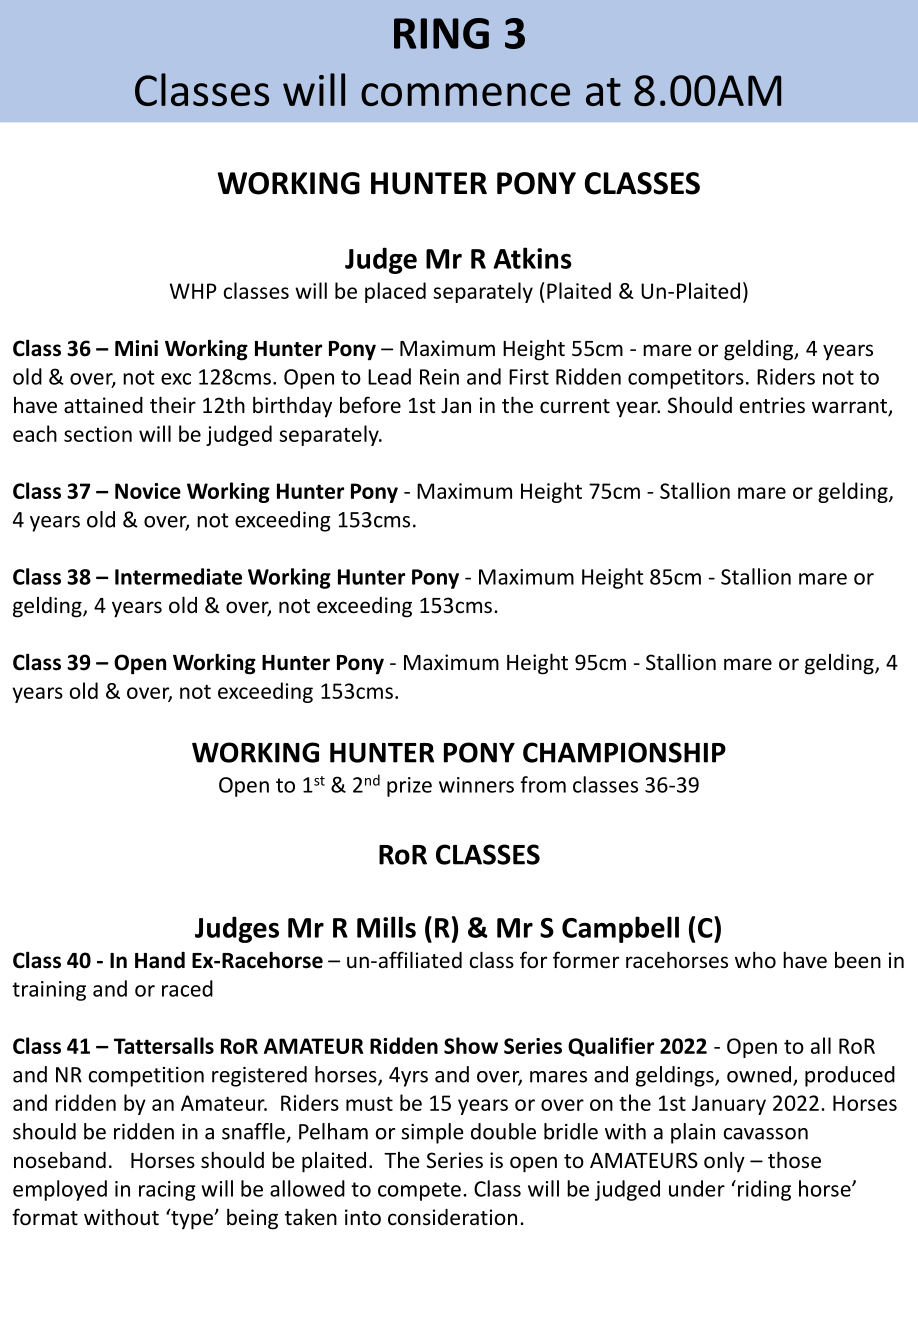 This screenshot has width=918, height=1326. I want to click on Novice, so click(148, 491).
